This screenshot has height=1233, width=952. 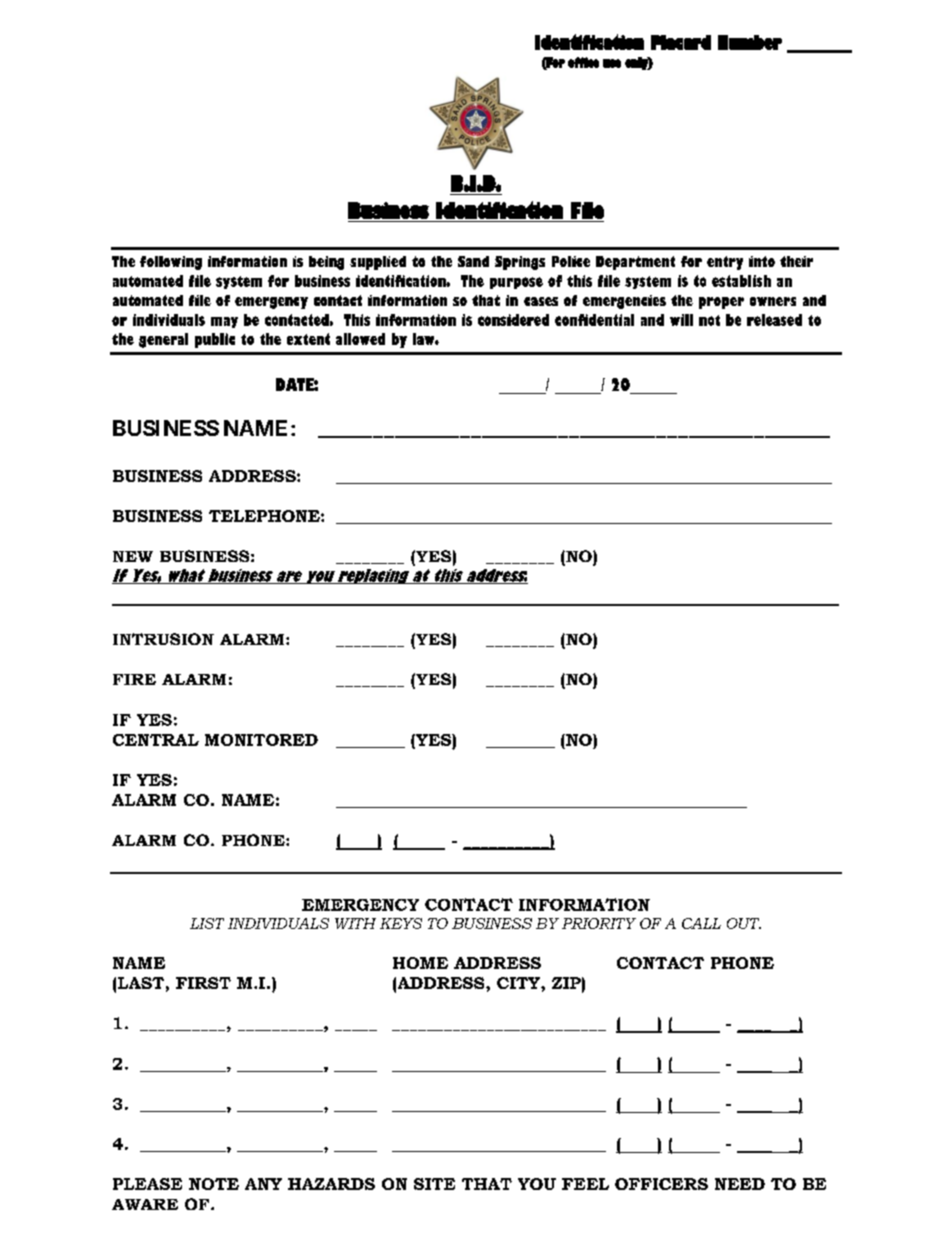 What do you see at coordinates (401, 923) in the screenshot?
I see `KEYS` at bounding box center [401, 923].
